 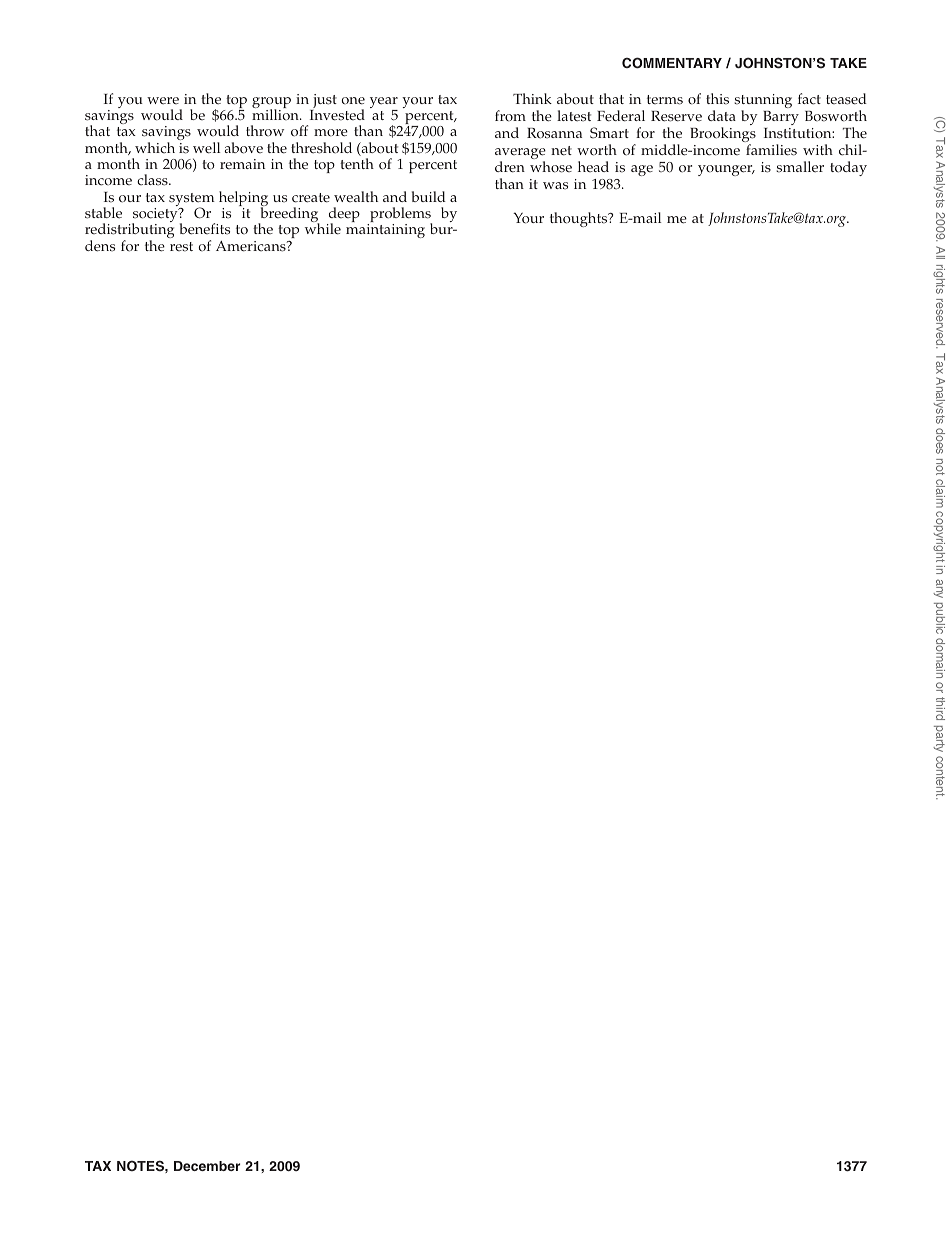 What do you see at coordinates (163, 101) in the document?
I see `were` at bounding box center [163, 101].
